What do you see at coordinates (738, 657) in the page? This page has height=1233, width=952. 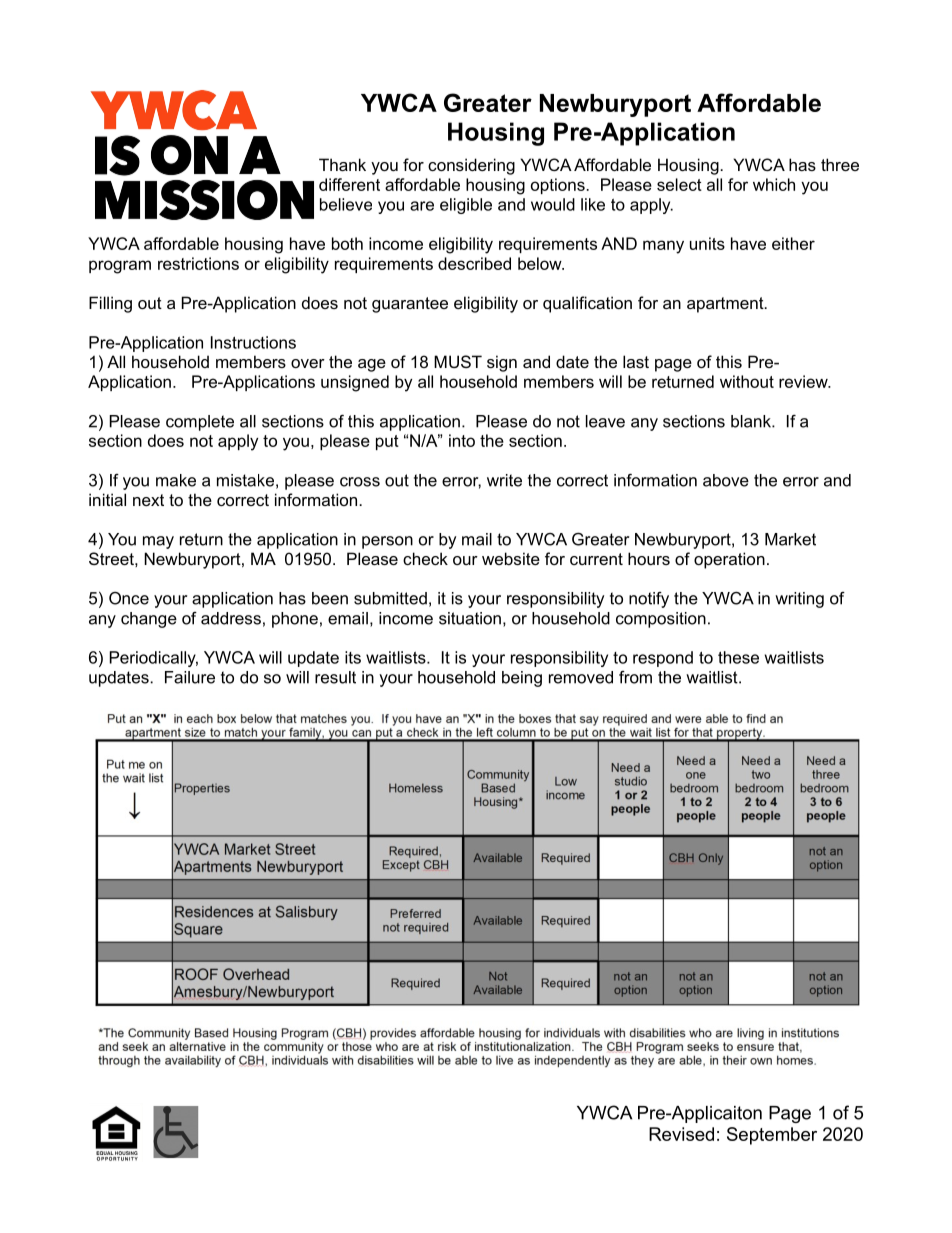 I see `these` at bounding box center [738, 657].
